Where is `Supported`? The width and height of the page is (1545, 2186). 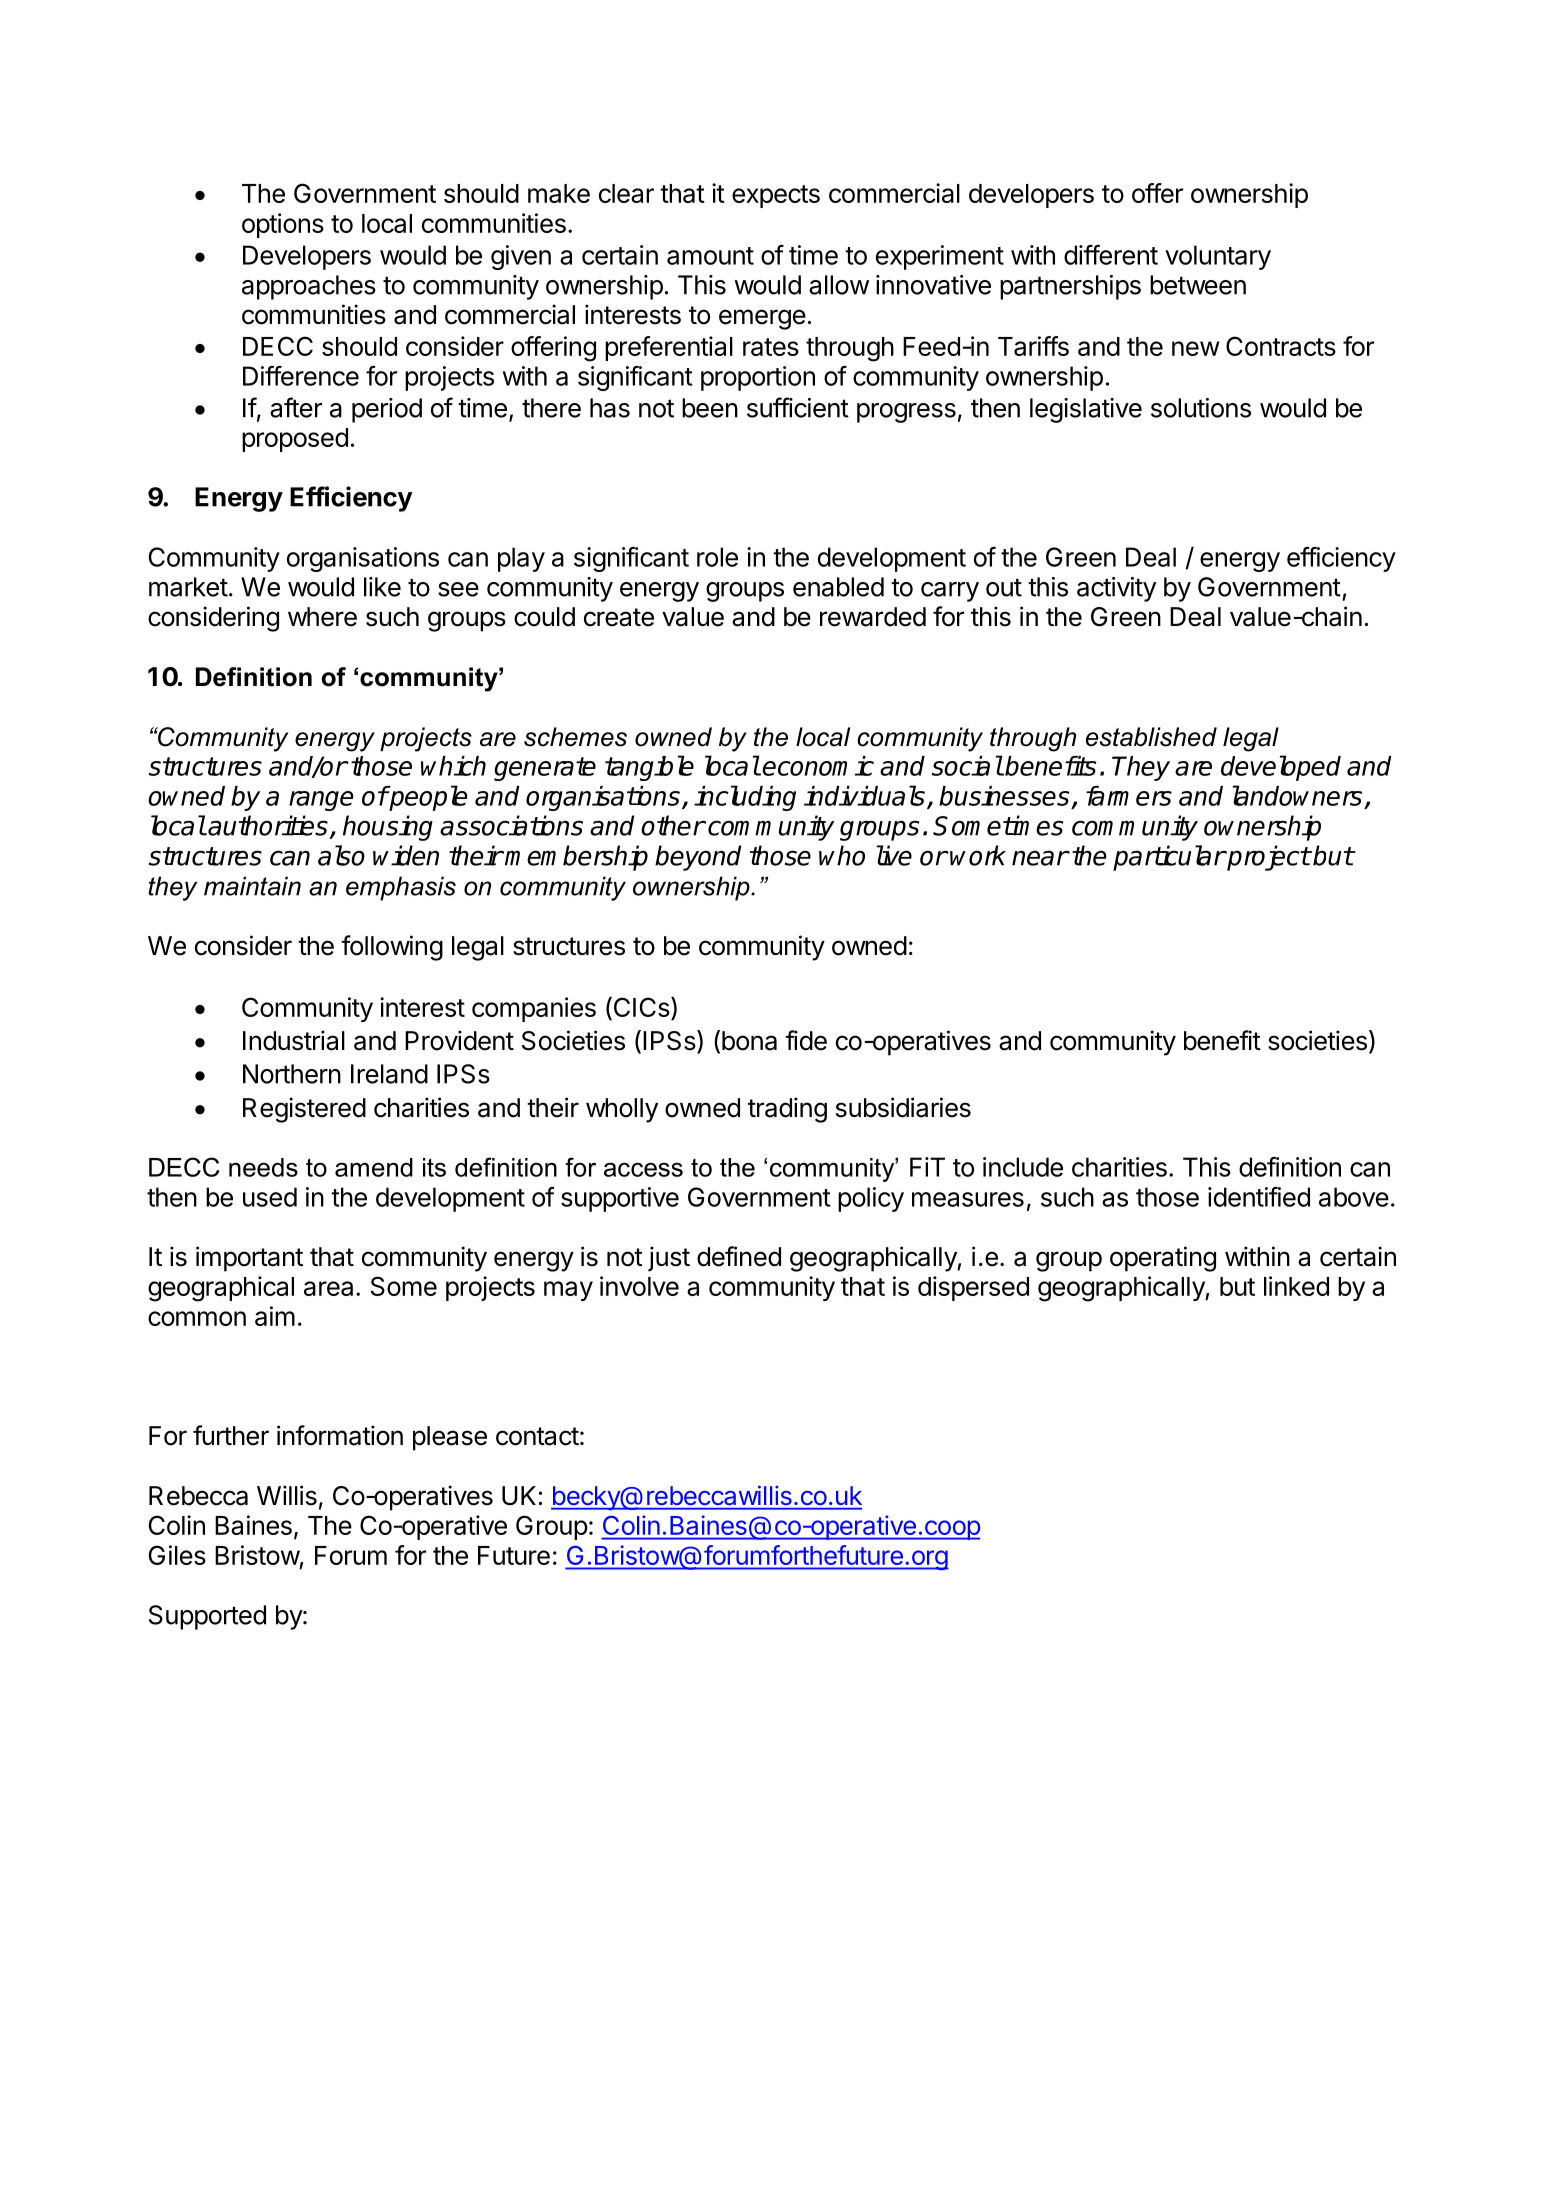
Supported is located at coordinates (207, 1617).
